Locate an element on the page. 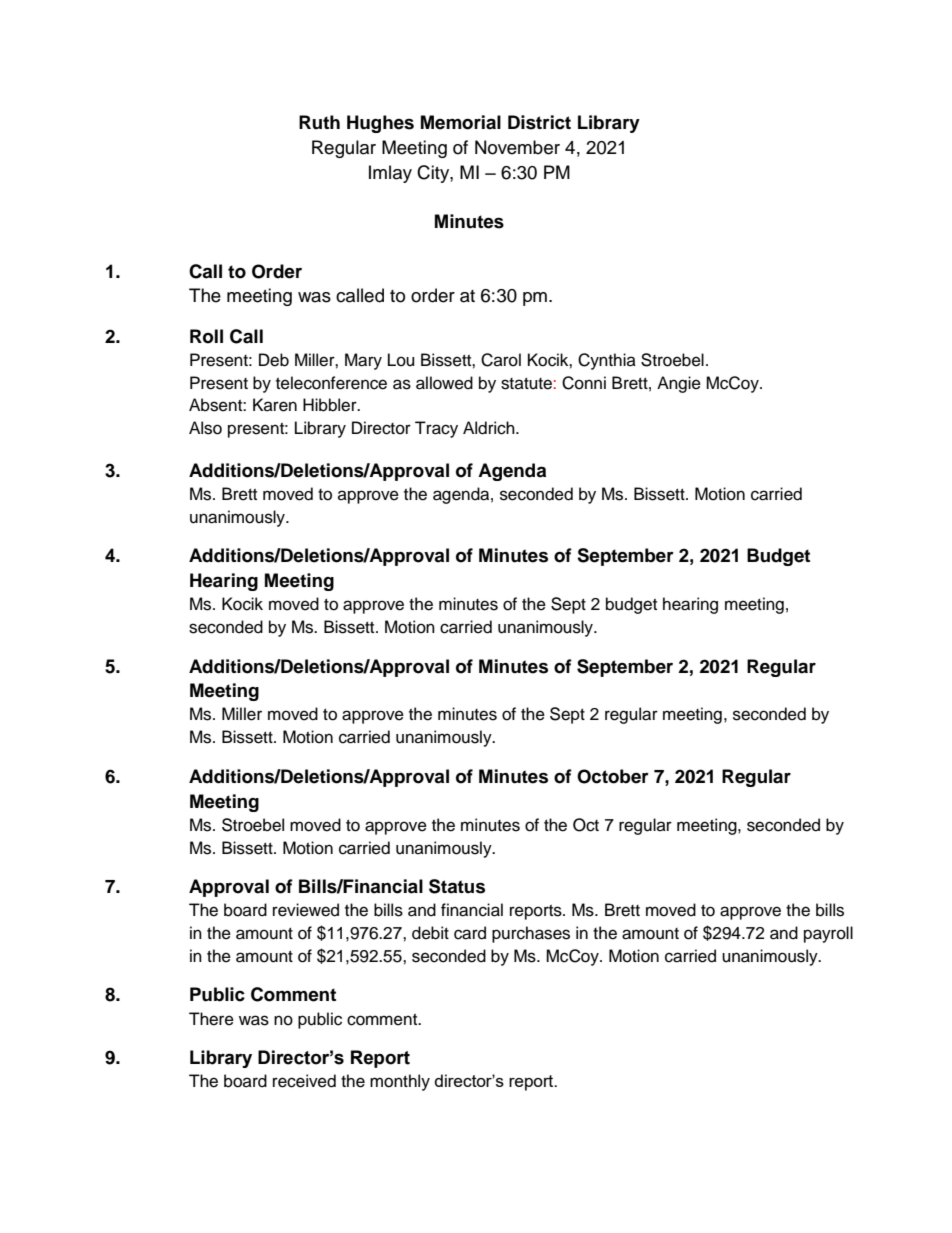  monthly is located at coordinates (400, 1082).
